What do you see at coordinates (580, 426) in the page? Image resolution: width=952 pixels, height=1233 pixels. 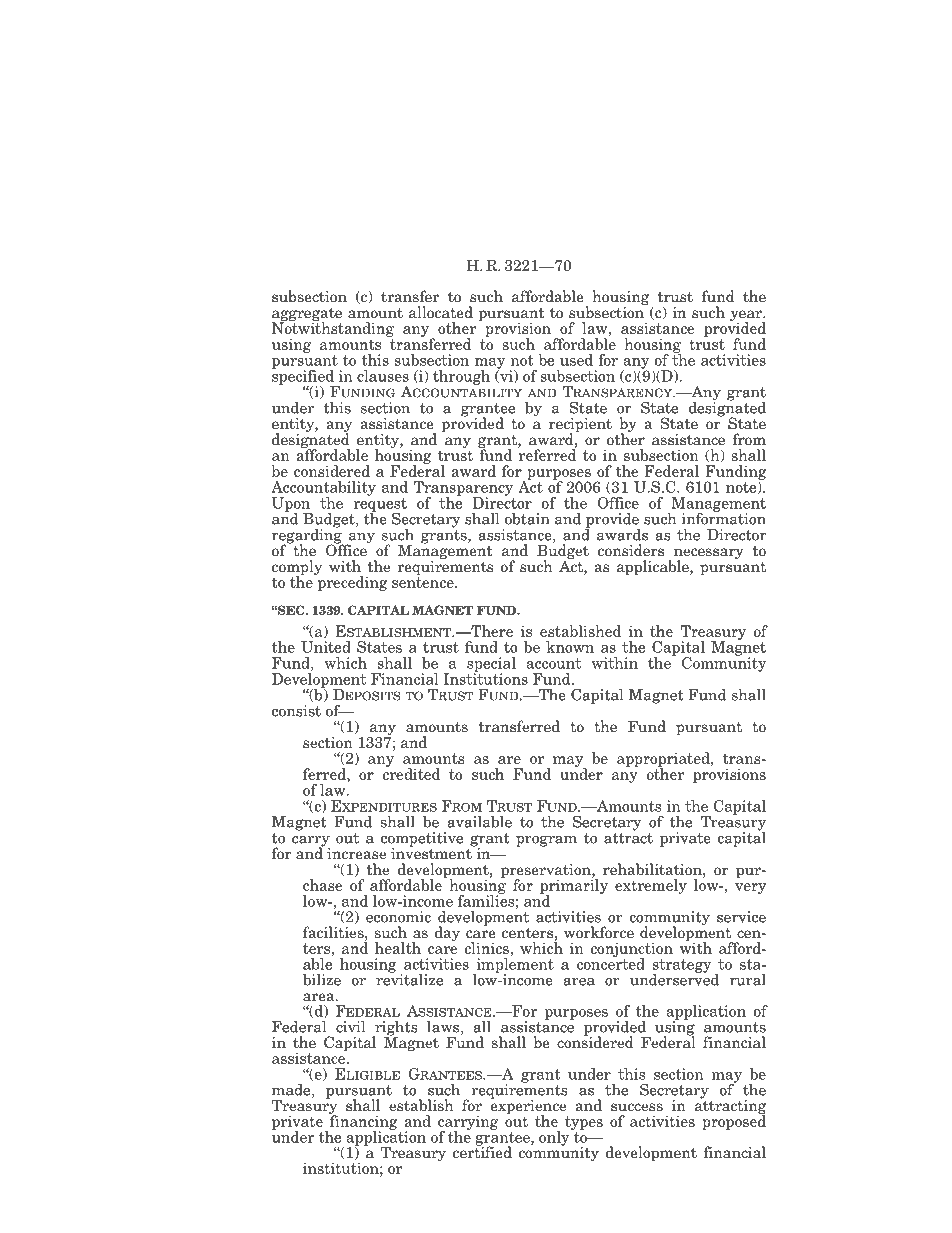 I see `recipient` at bounding box center [580, 426].
